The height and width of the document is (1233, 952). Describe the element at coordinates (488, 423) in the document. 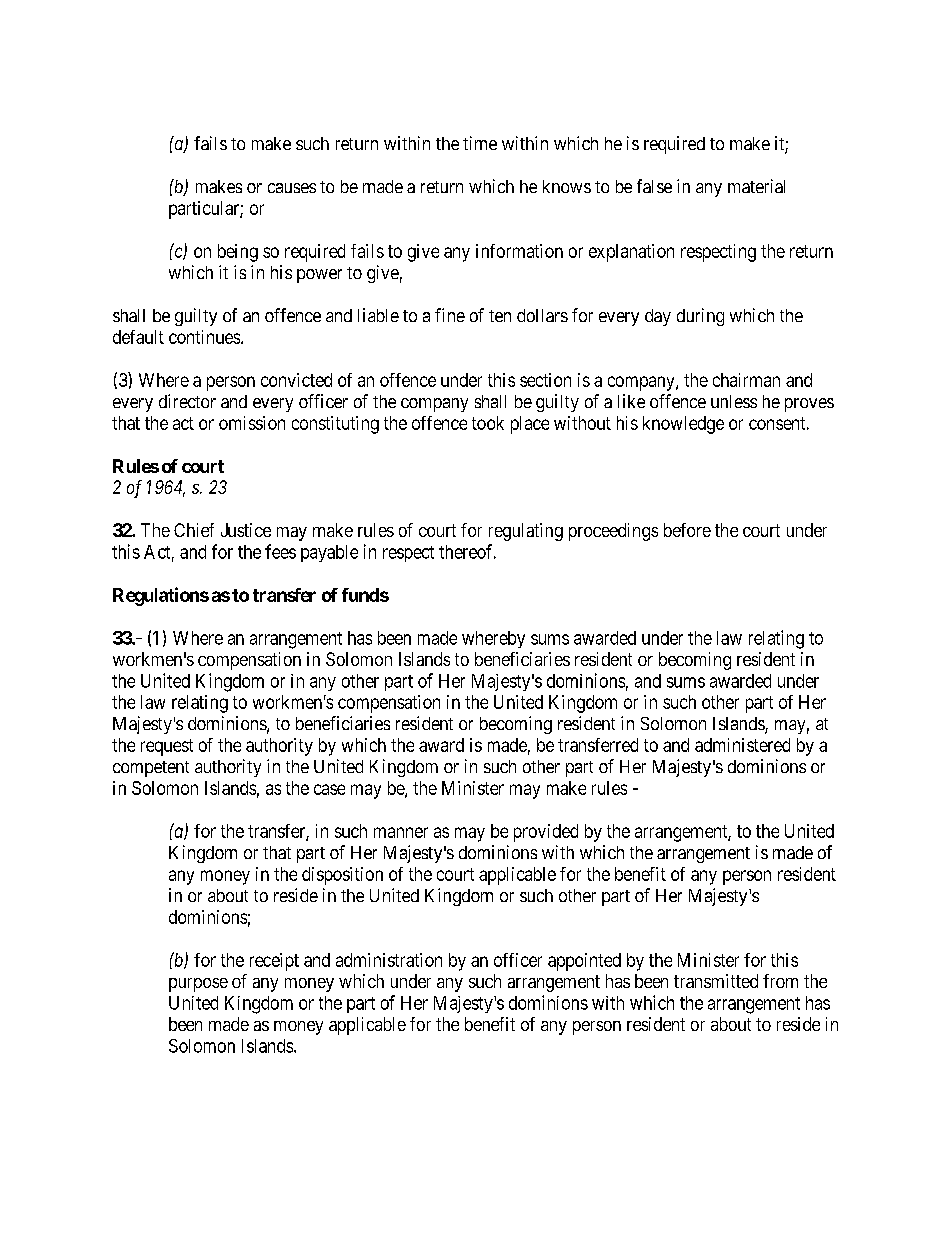

I see `took` at that location.
